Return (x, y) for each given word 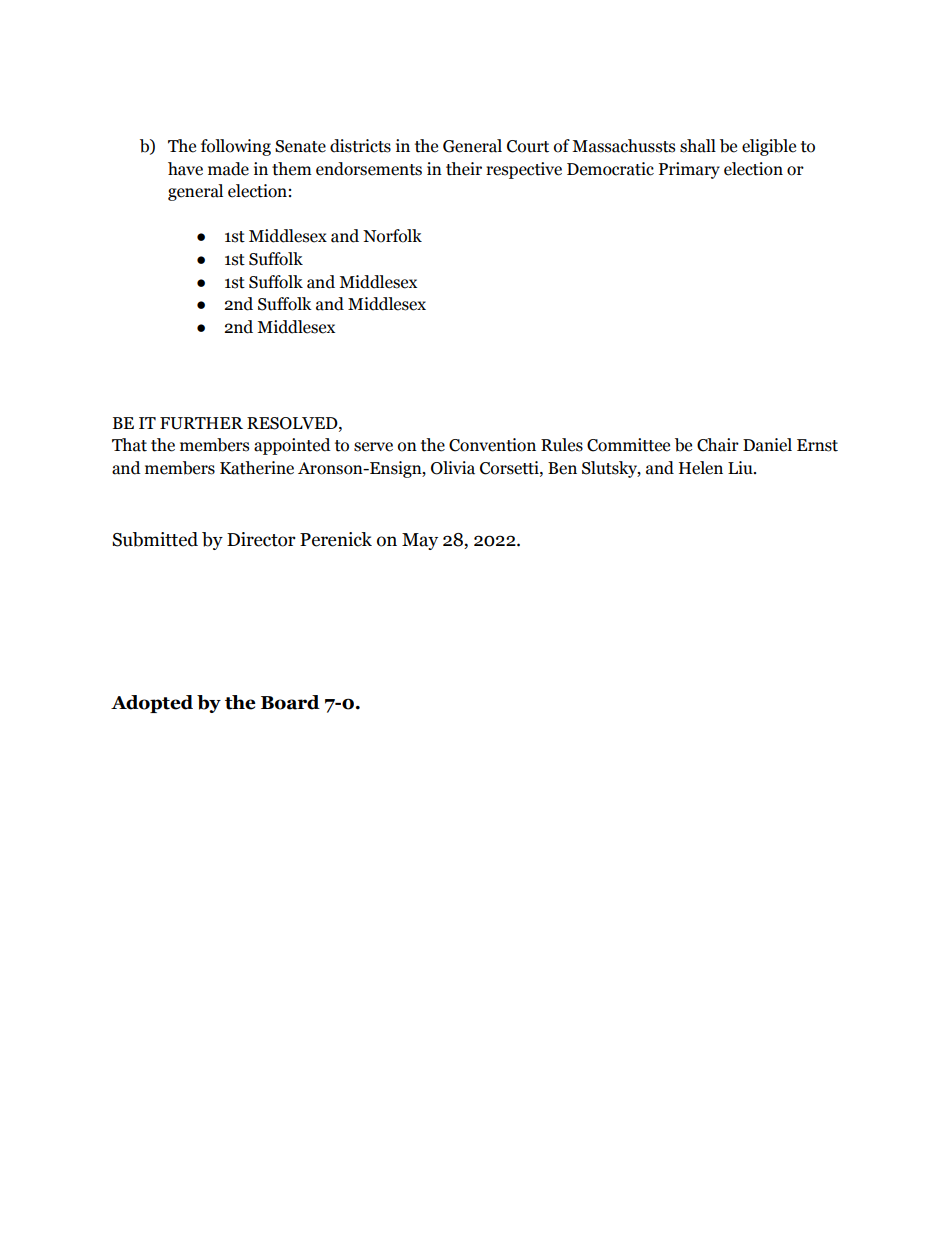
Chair (718, 445)
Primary (689, 170)
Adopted (152, 704)
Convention (492, 445)
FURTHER (201, 423)
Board (290, 702)
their (464, 169)
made (228, 169)
